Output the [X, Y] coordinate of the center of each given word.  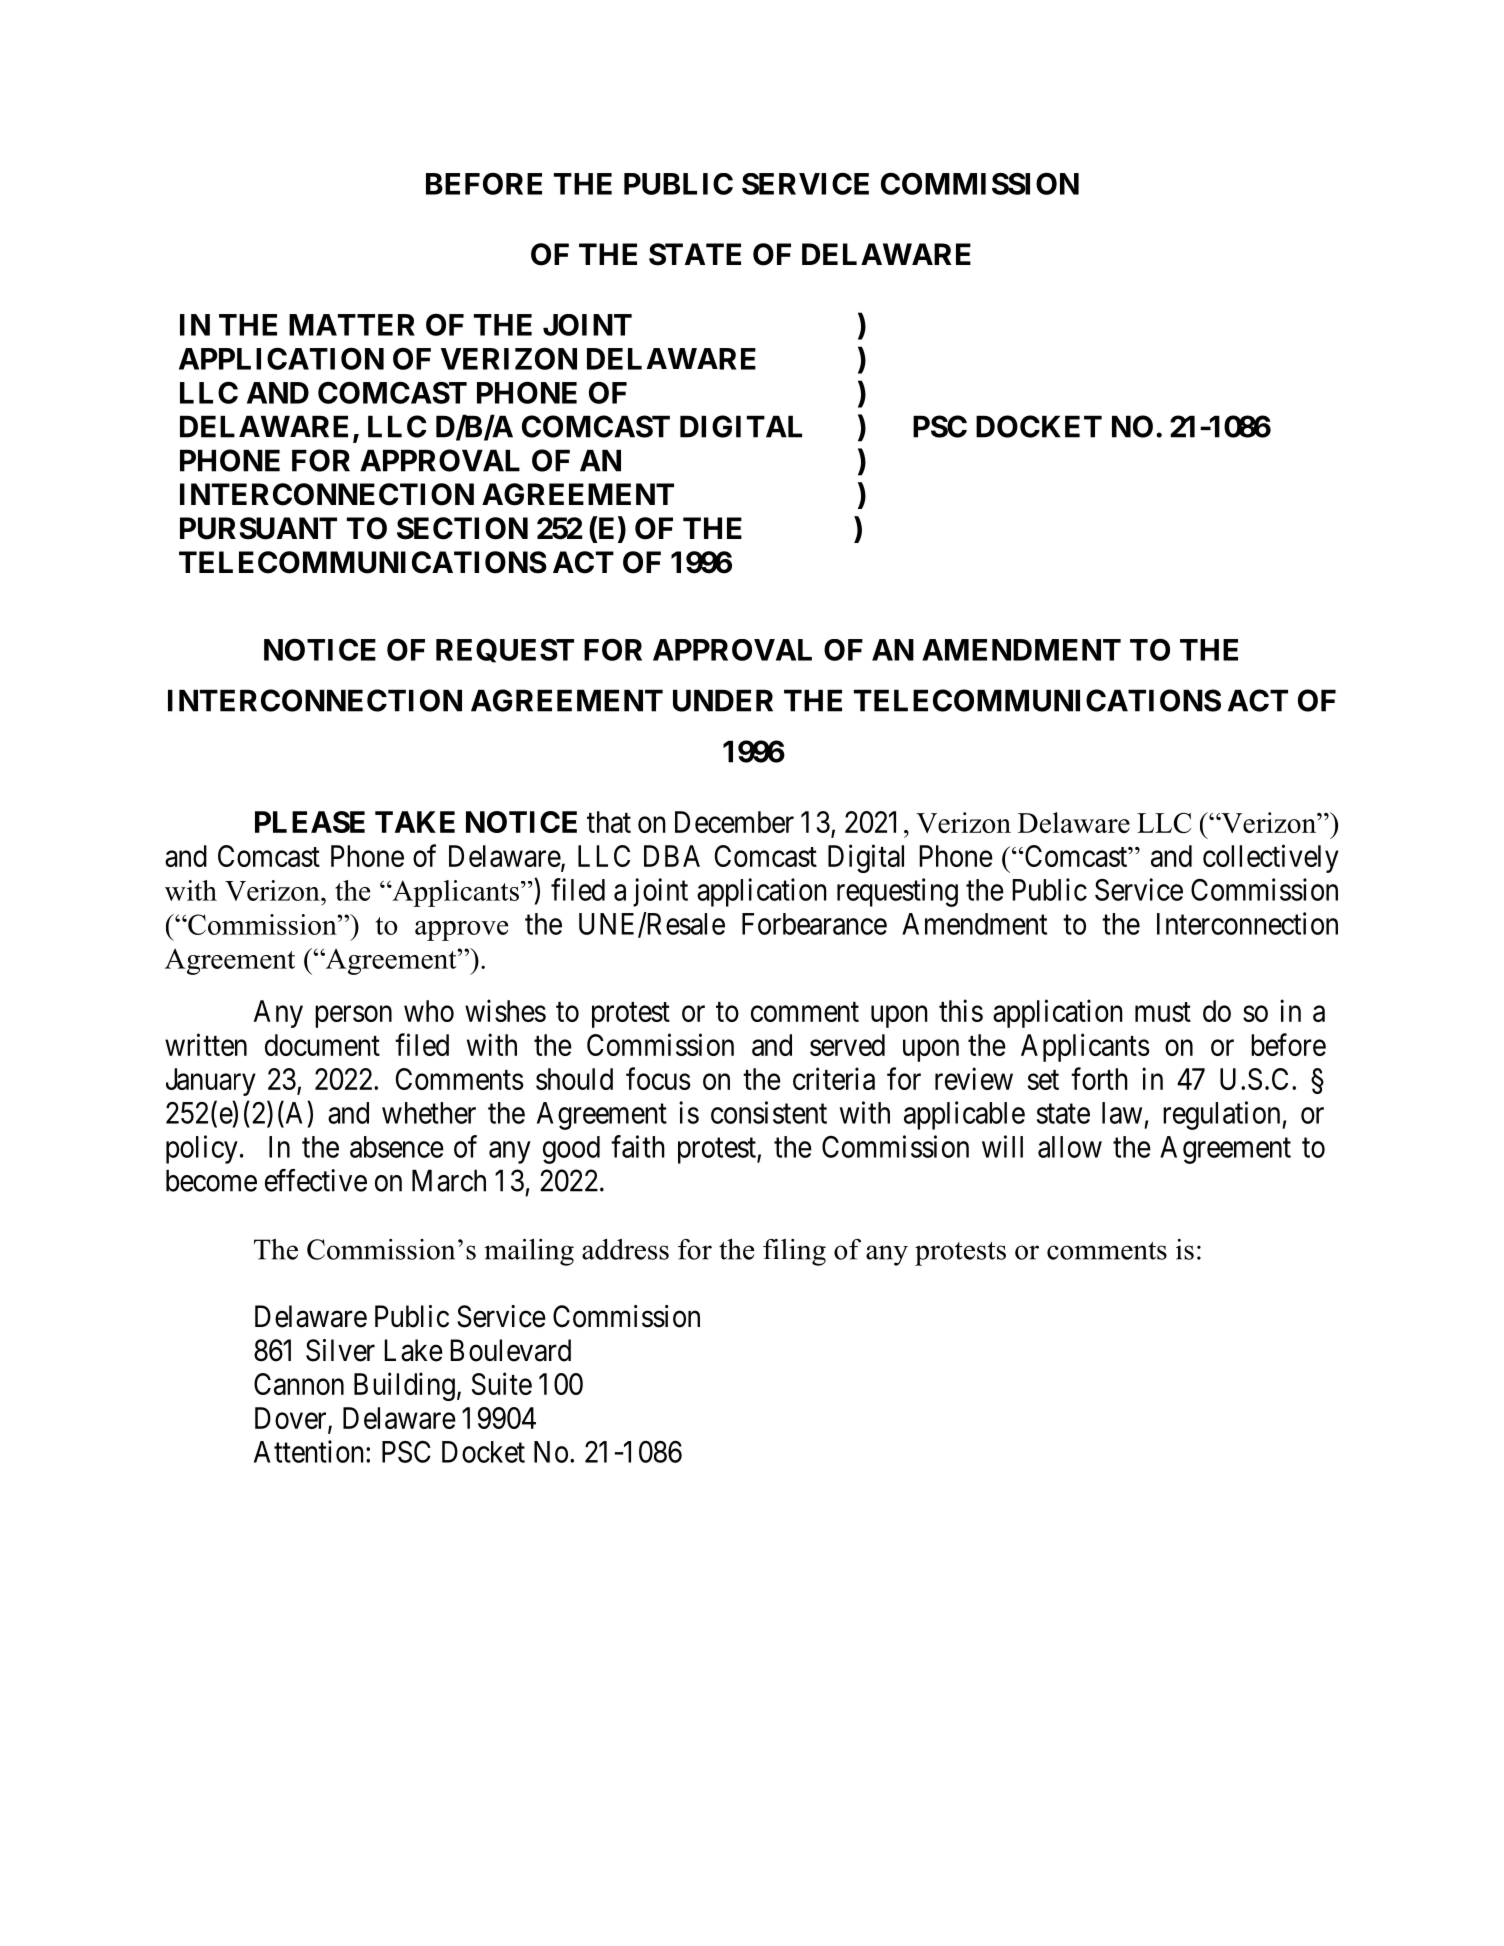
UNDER [723, 700]
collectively [1271, 858]
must [1163, 1012]
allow [1070, 1147]
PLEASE [310, 822]
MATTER [352, 325]
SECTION [462, 528]
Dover [292, 1419]
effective [316, 1180]
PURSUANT [258, 528]
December [734, 822]
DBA [672, 856]
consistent [769, 1112]
